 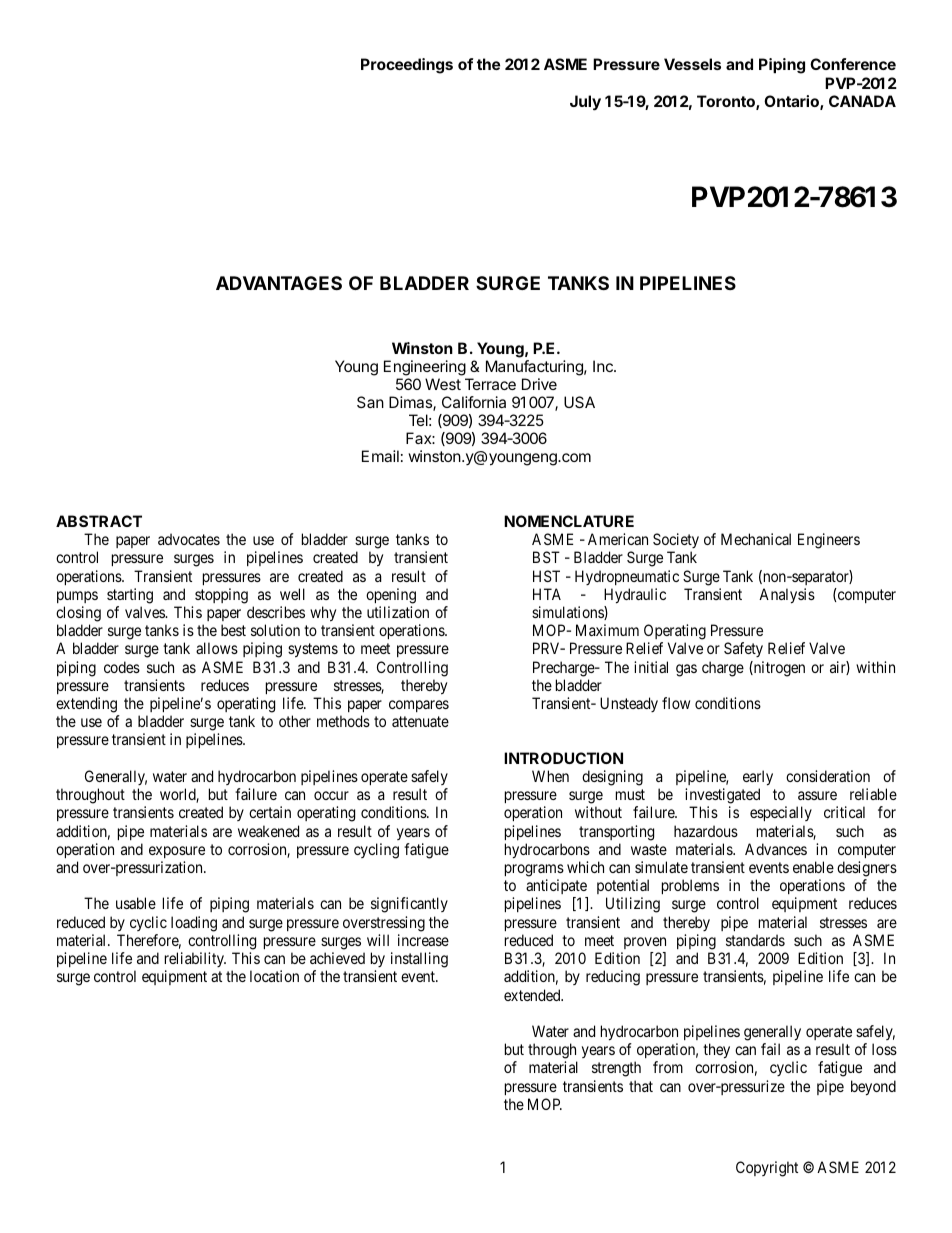 What do you see at coordinates (279, 283) in the screenshot?
I see `ADVANTAGES` at bounding box center [279, 283].
